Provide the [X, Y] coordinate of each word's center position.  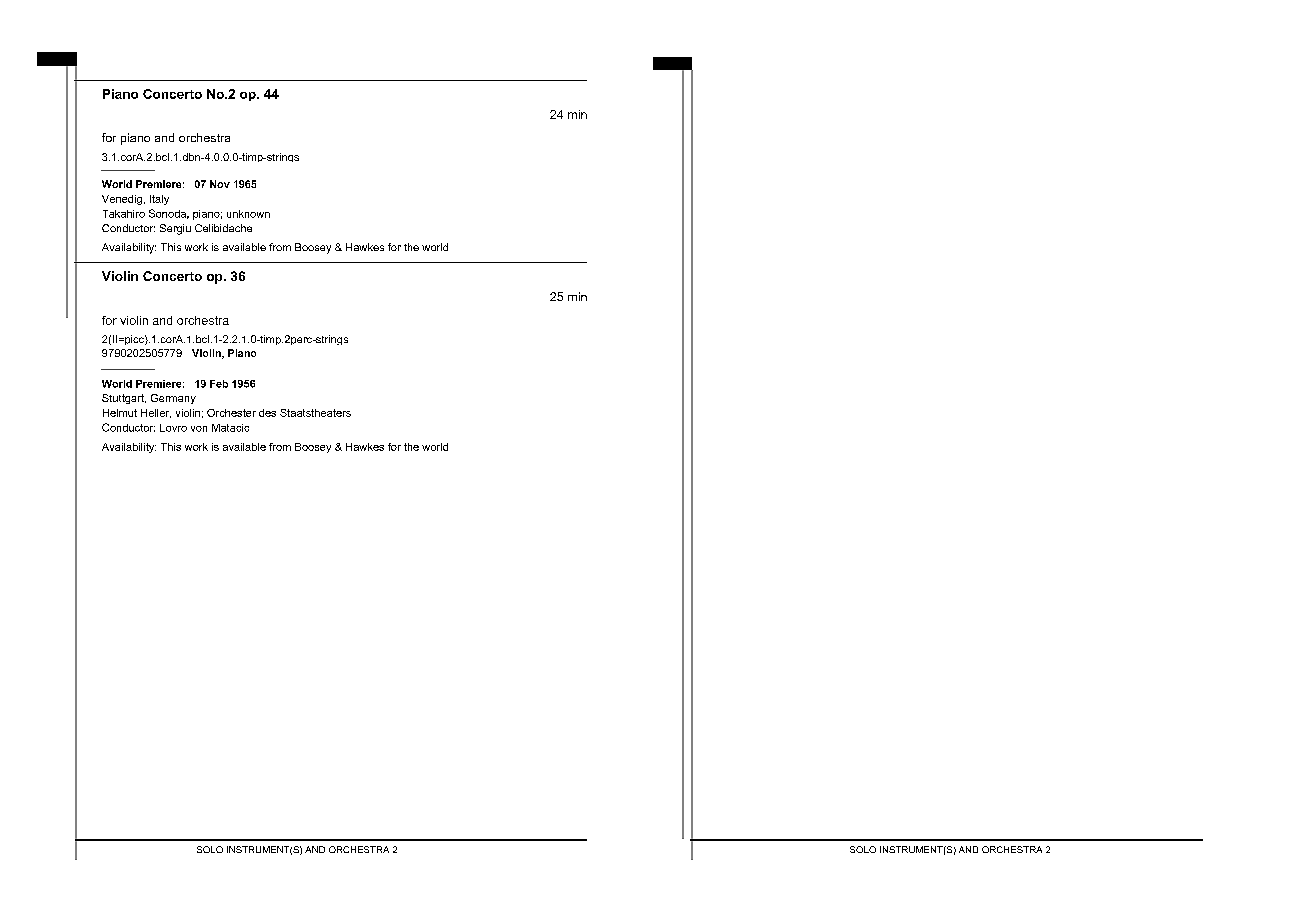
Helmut [120, 413]
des [267, 413]
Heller [156, 413]
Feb [219, 384]
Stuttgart [124, 399]
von [199, 429]
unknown [248, 214]
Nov [220, 184]
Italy [159, 200]
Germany [173, 399]
